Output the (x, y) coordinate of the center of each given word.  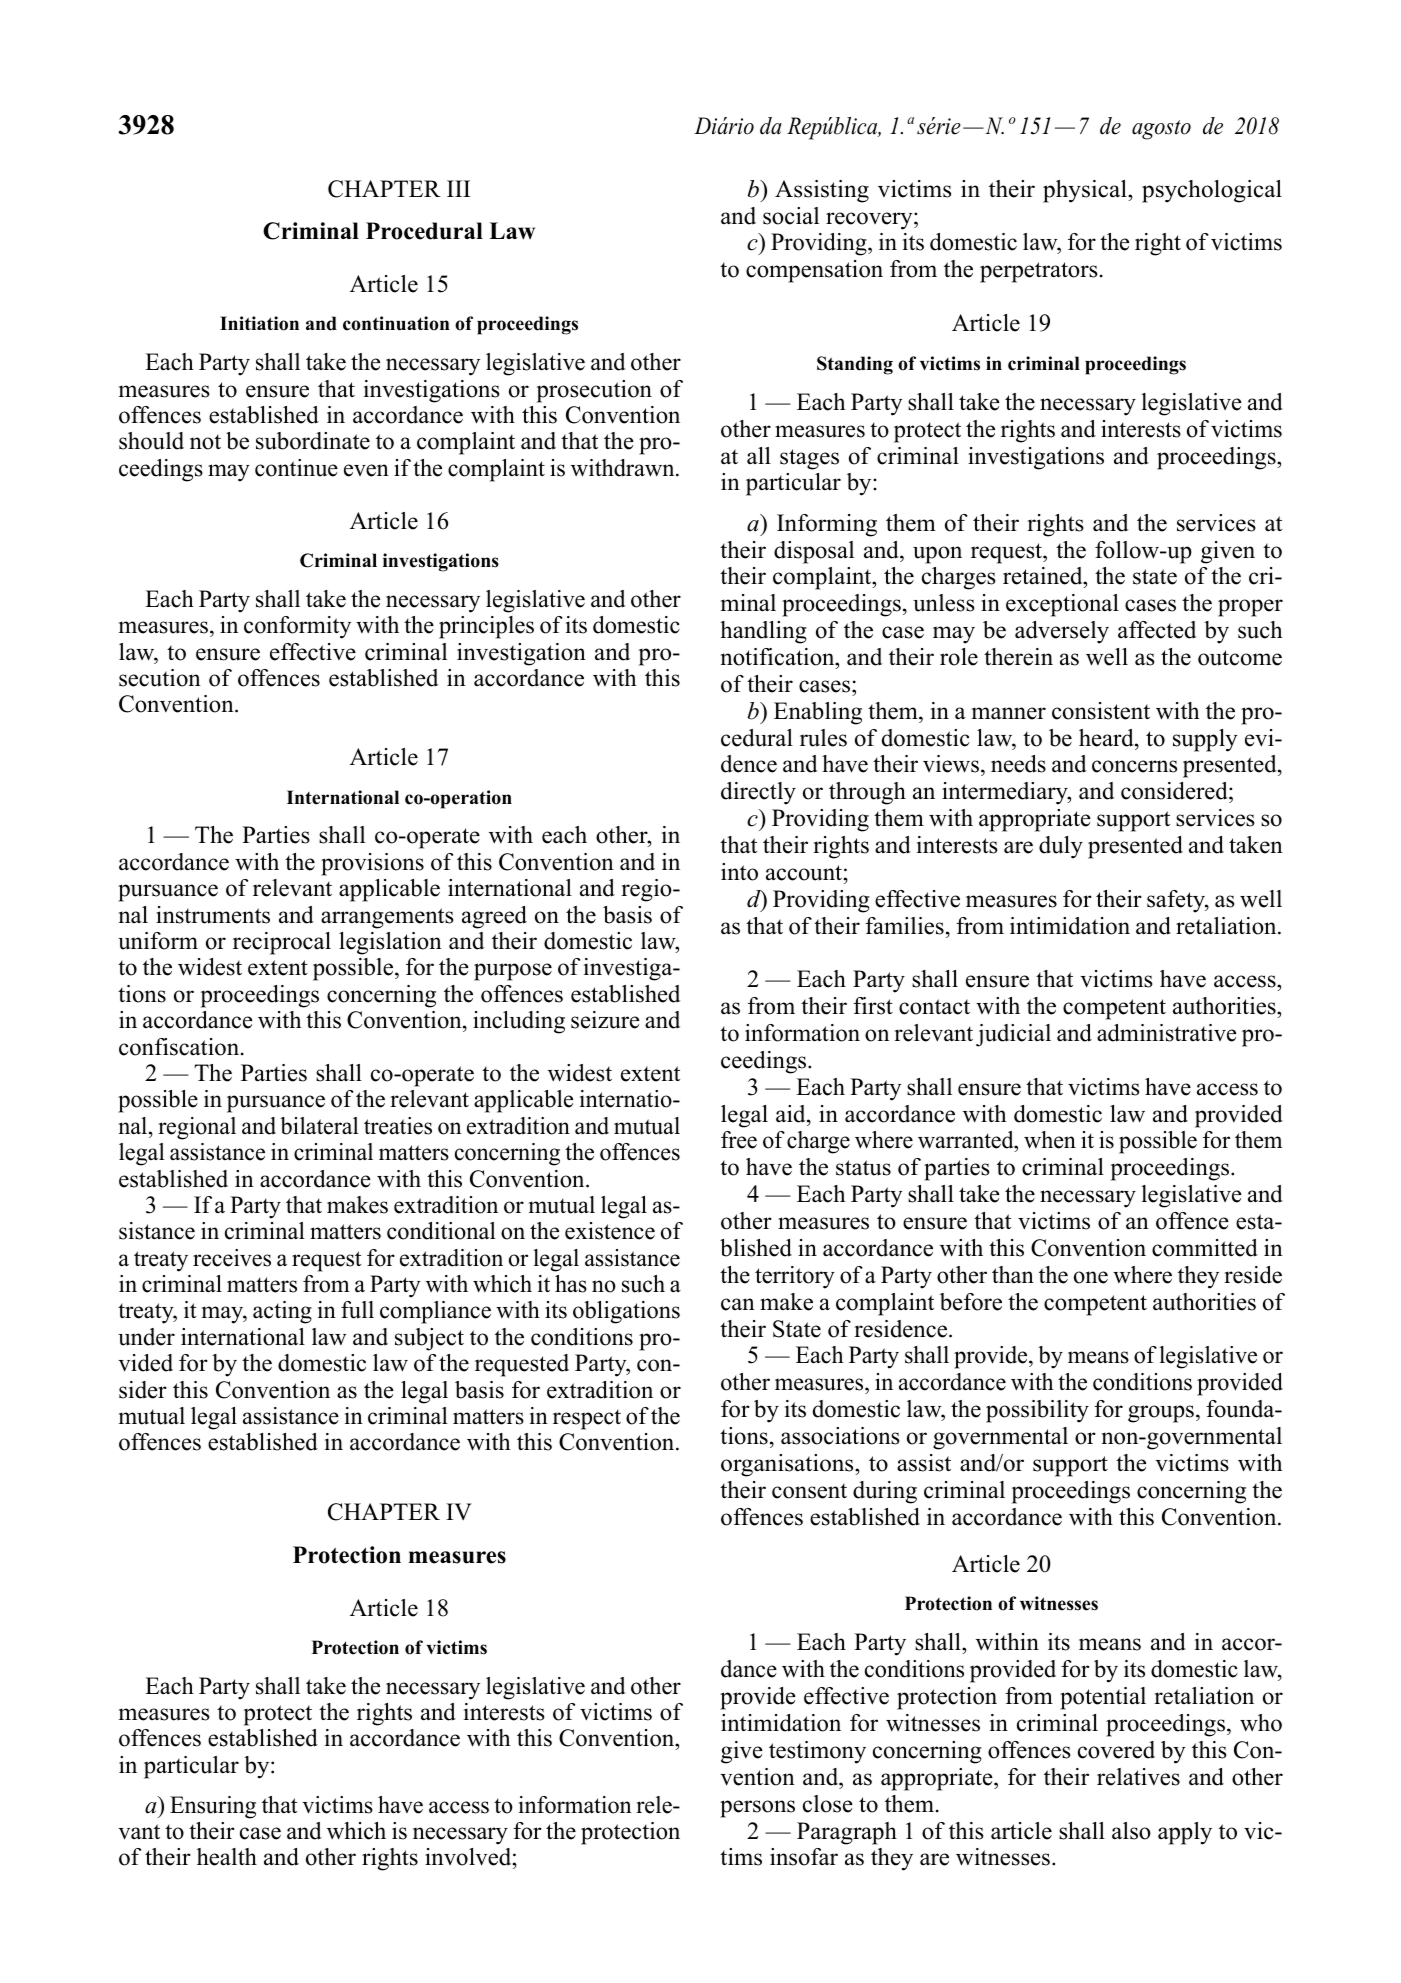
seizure (605, 1020)
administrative (1166, 1033)
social (791, 216)
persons (757, 1809)
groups (1161, 1414)
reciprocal (282, 943)
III (458, 188)
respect (587, 1419)
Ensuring (213, 1807)
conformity (297, 627)
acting (282, 1312)
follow (1127, 550)
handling (763, 632)
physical (1086, 191)
